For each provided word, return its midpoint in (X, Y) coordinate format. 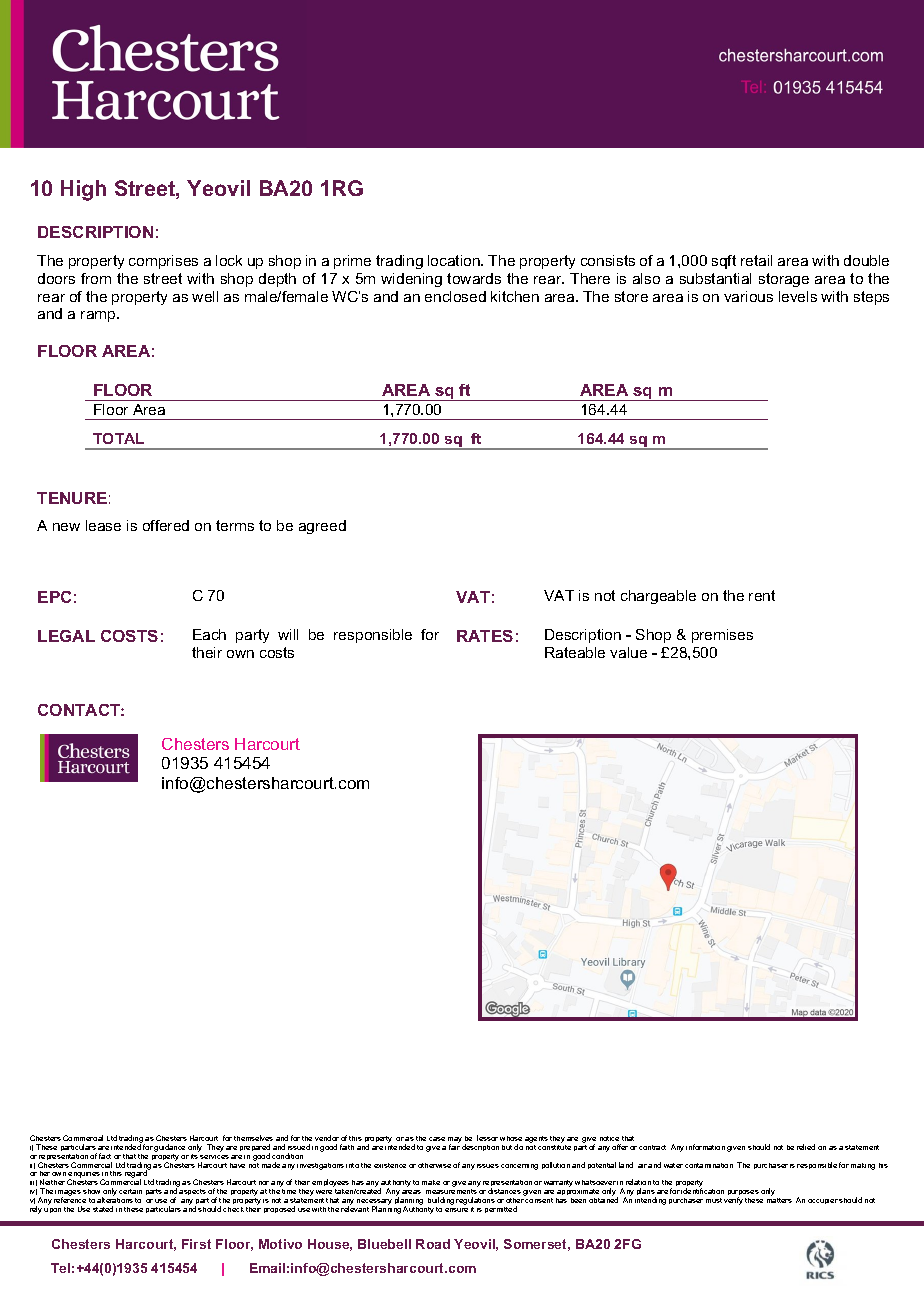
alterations (115, 1200)
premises (722, 636)
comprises (163, 262)
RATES (485, 636)
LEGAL (66, 636)
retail (756, 260)
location (455, 260)
